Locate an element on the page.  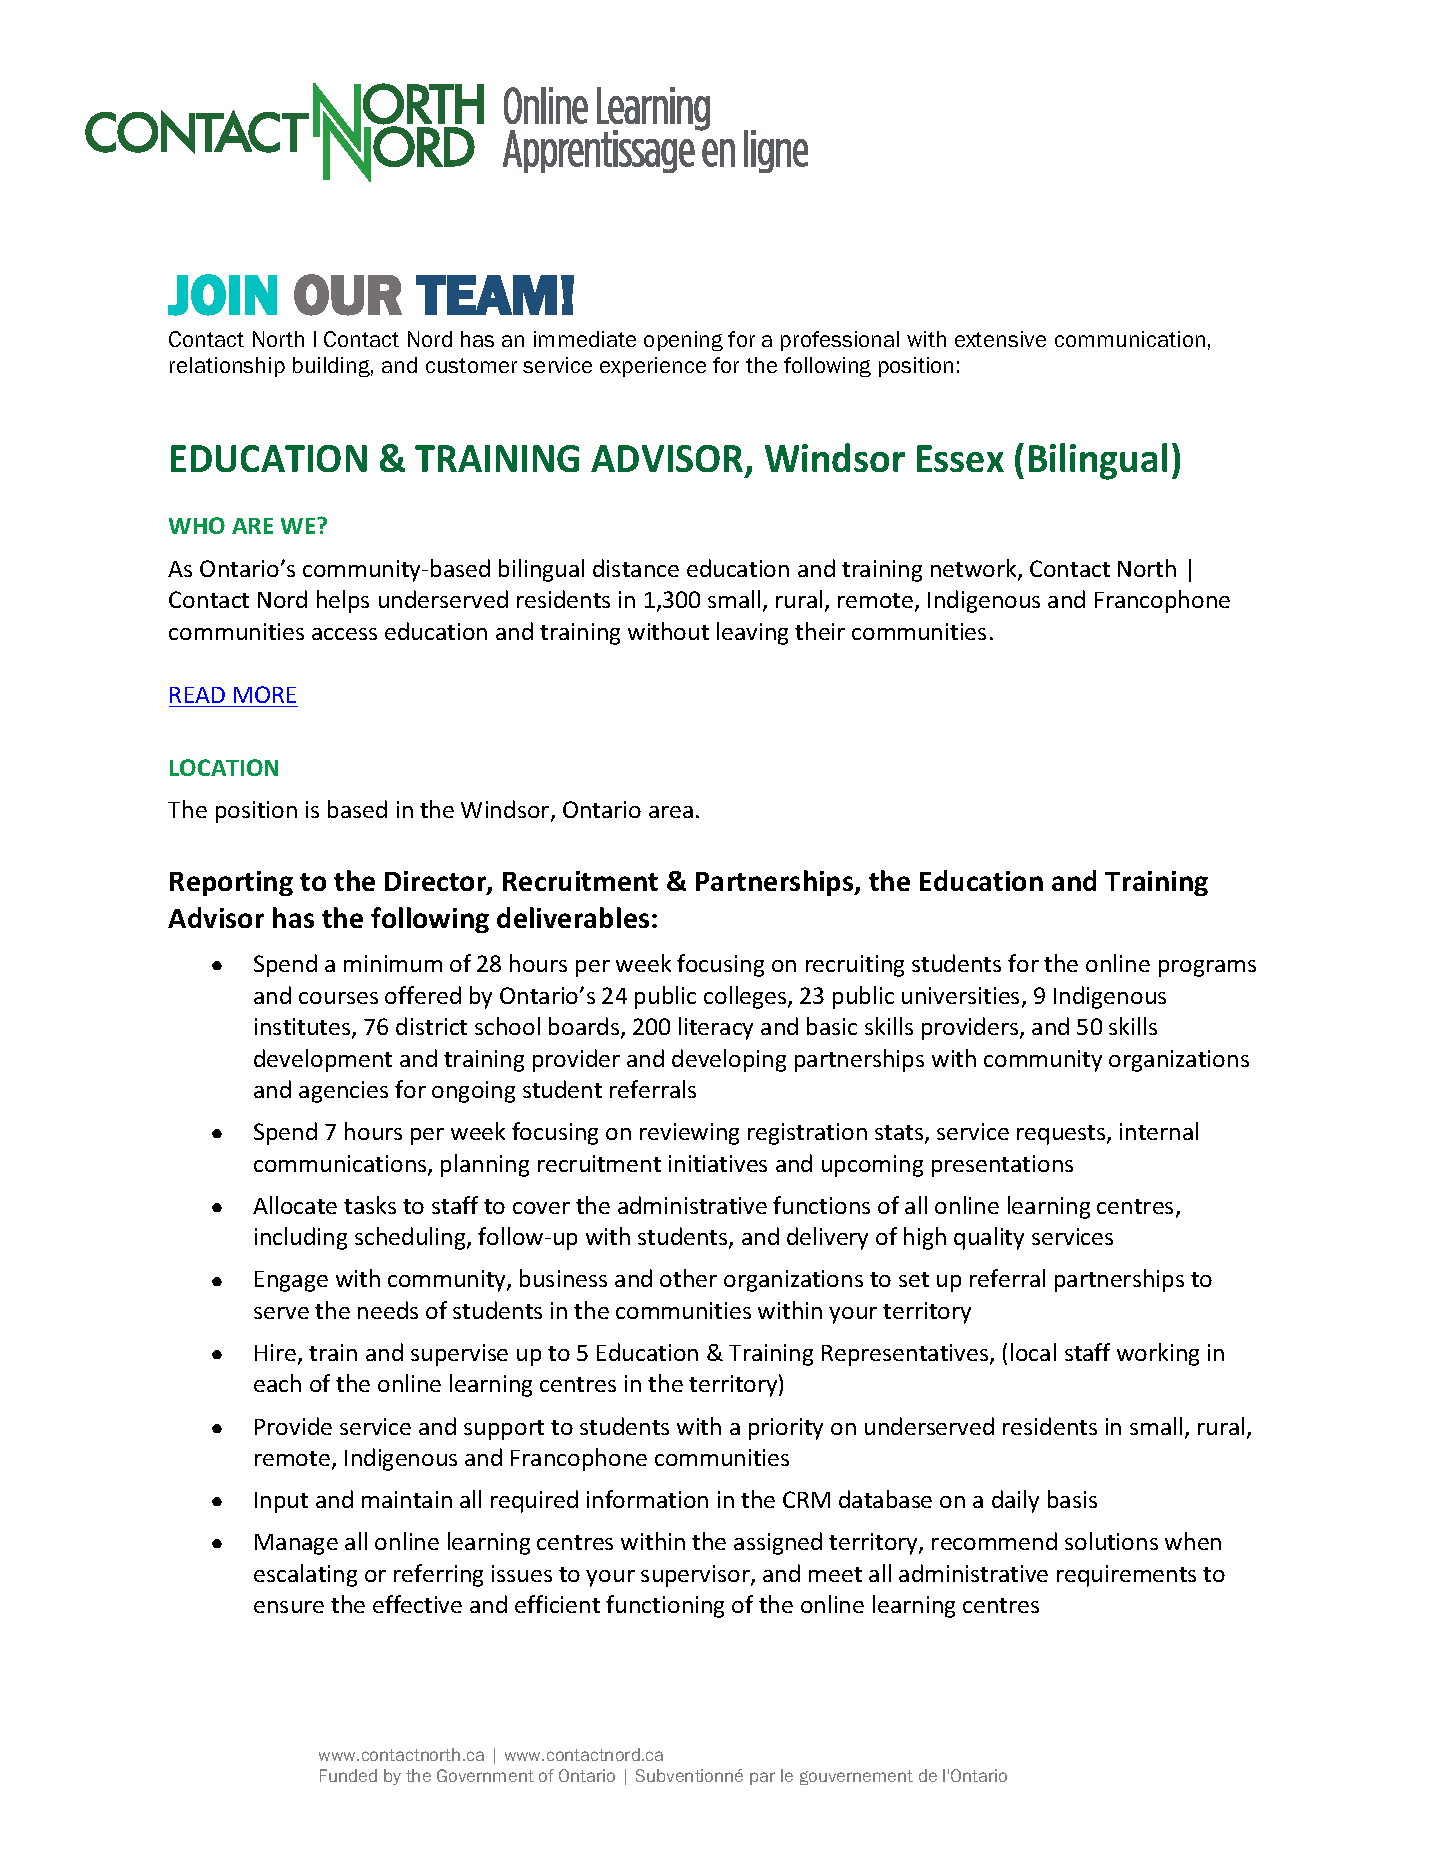
basis is located at coordinates (1072, 1499).
